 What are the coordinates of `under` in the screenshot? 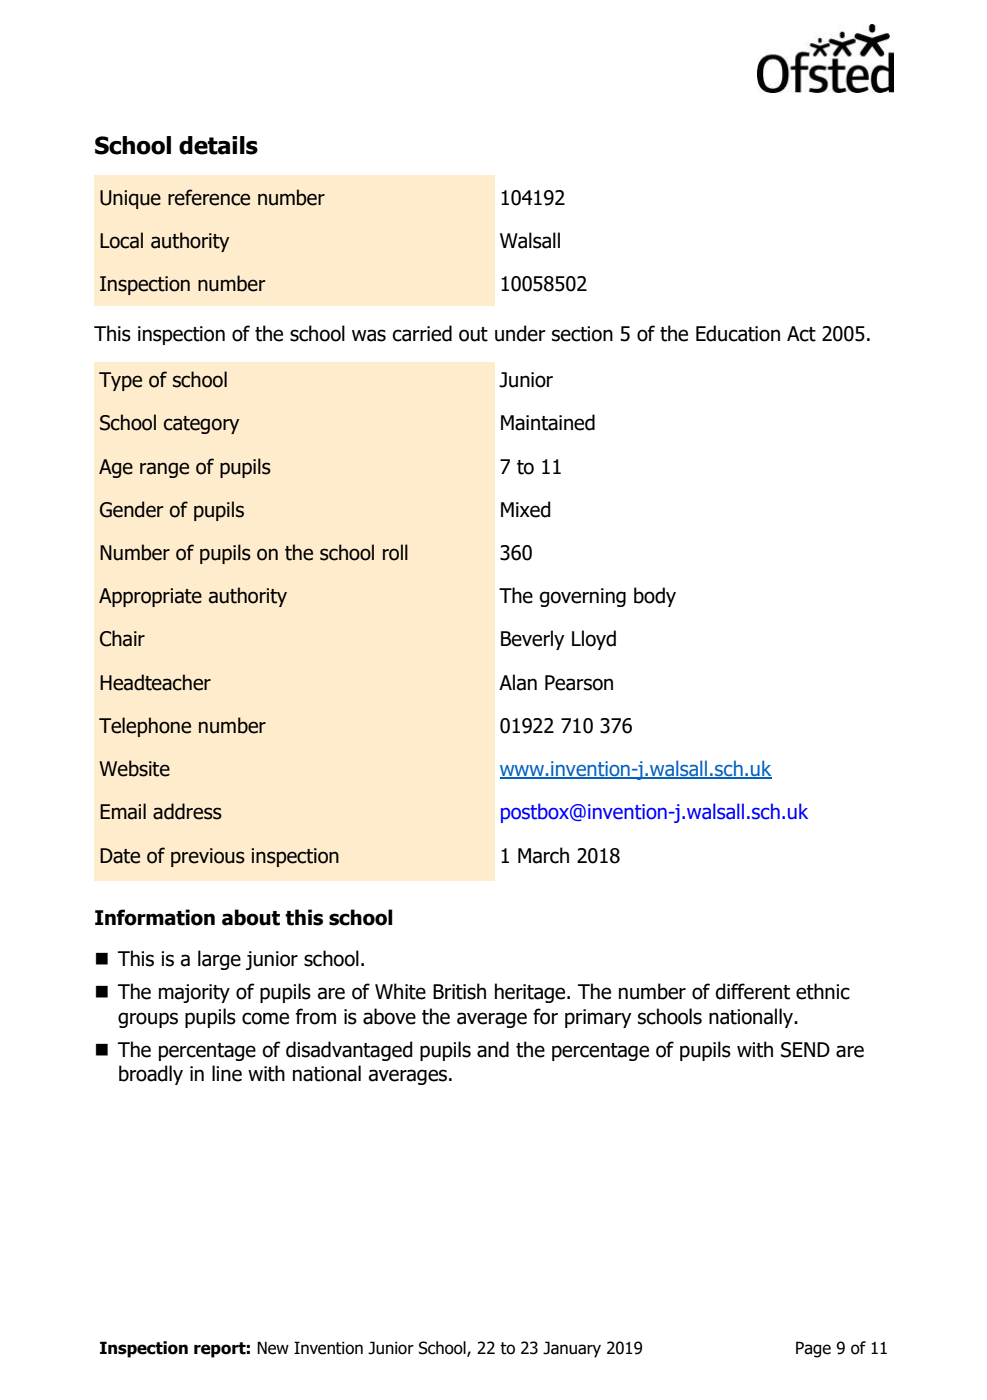 It's located at (520, 333).
